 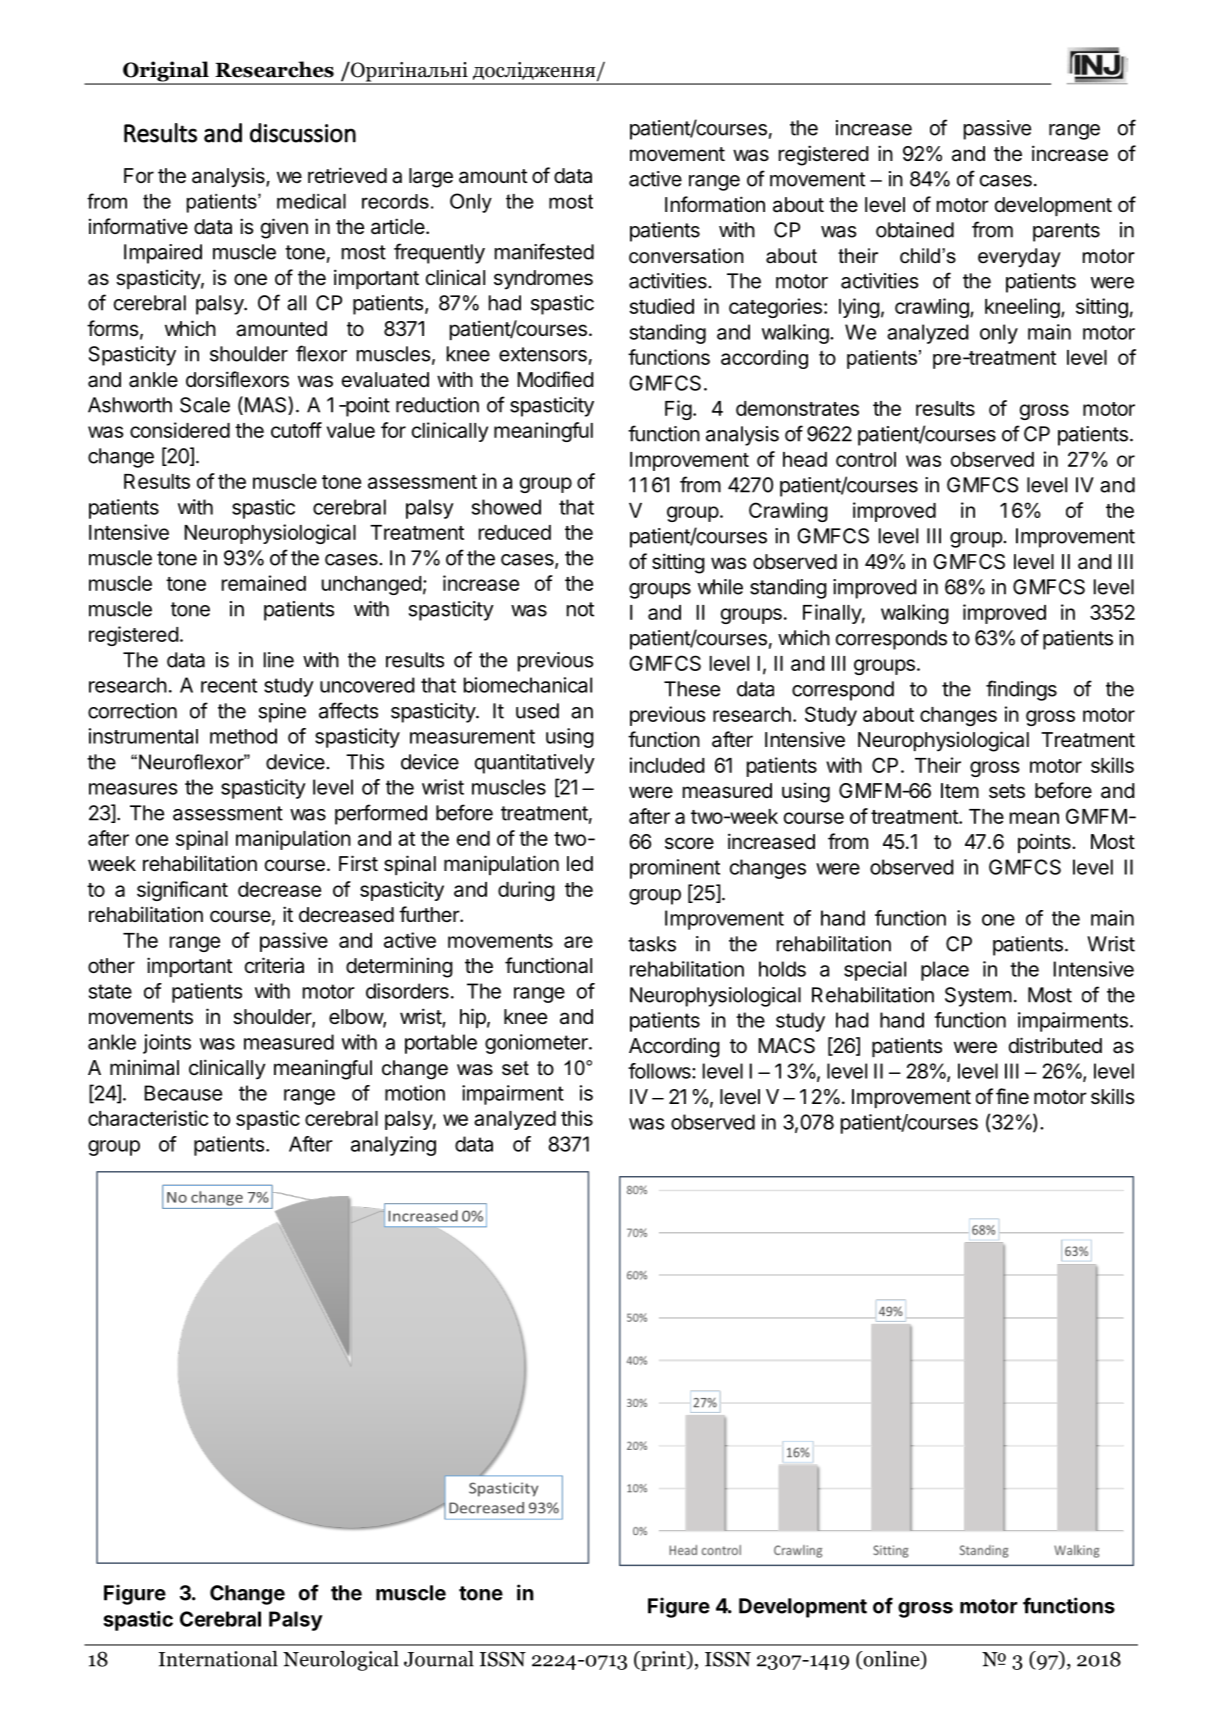 I want to click on obtained, so click(x=915, y=230).
